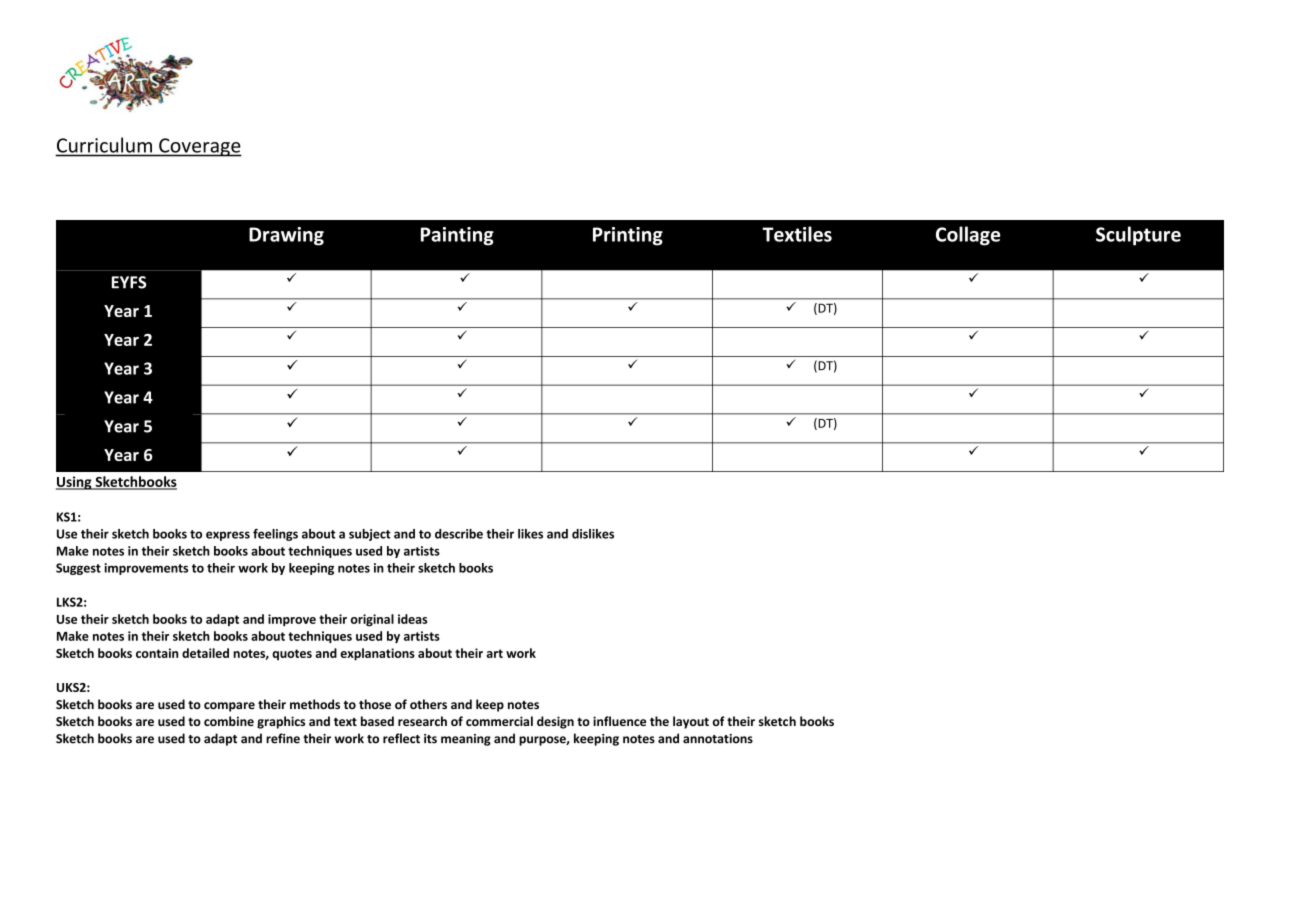  I want to click on express, so click(228, 536).
